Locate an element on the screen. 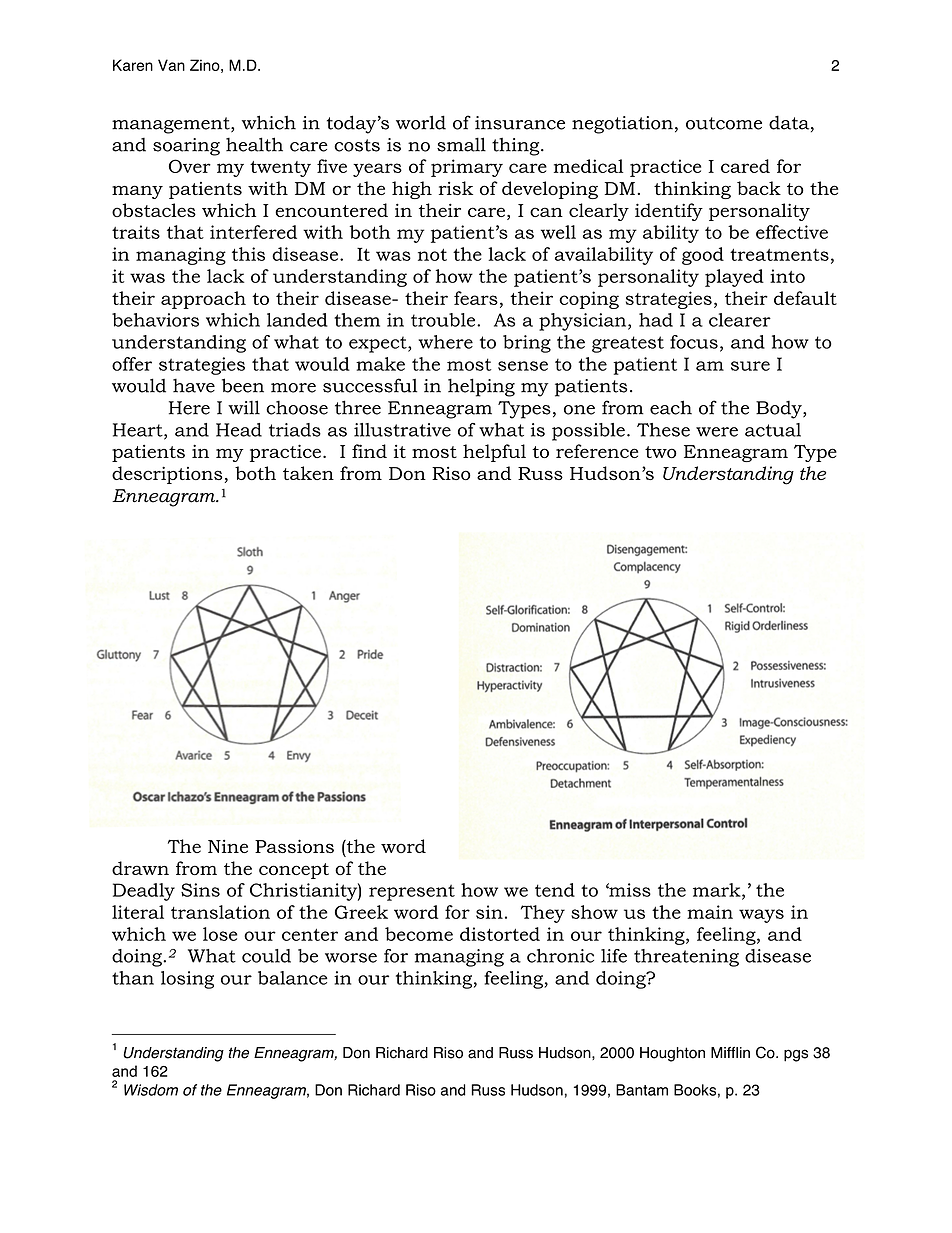  trouble is located at coordinates (444, 320).
